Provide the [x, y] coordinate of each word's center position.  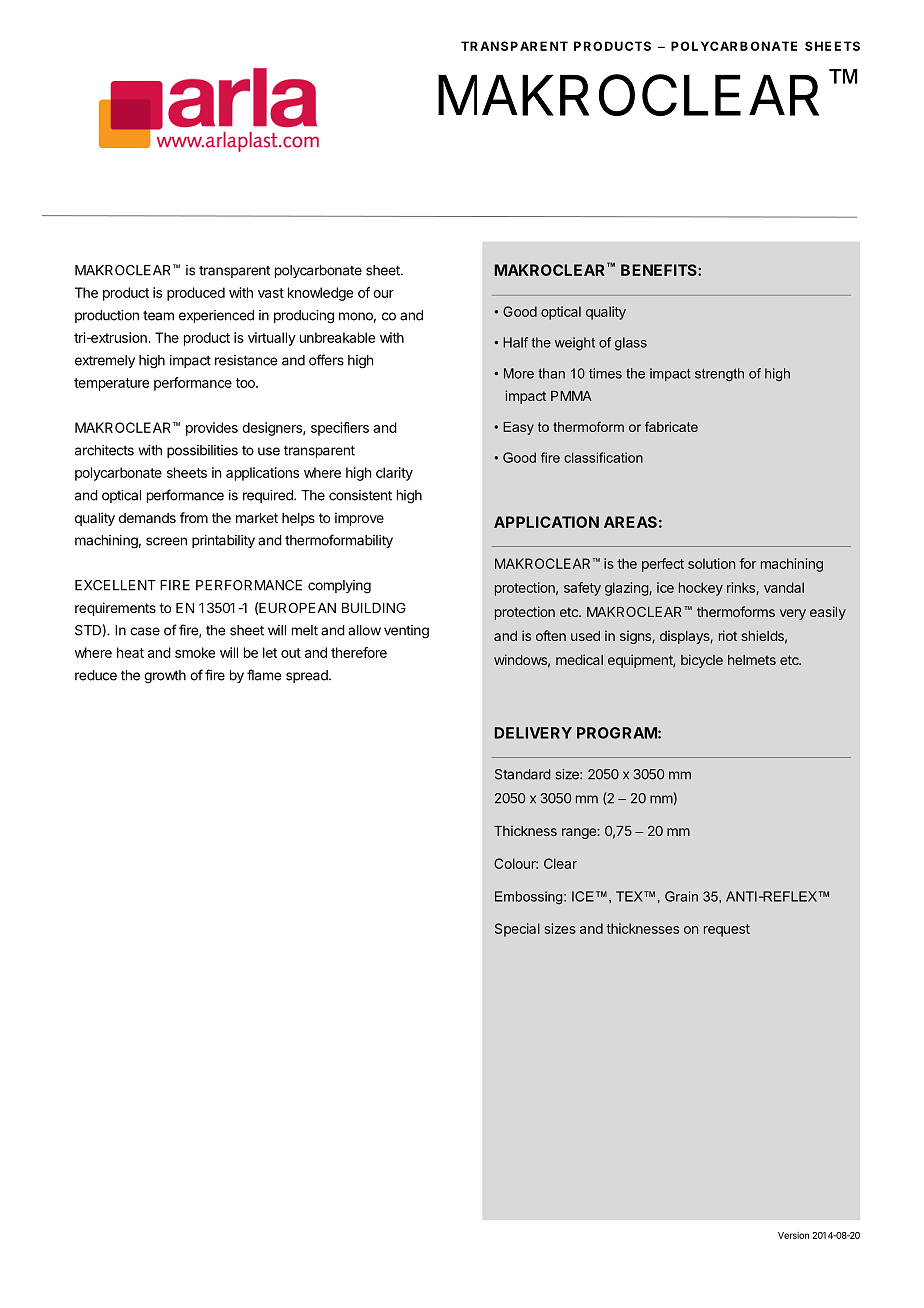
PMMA [571, 396]
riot [728, 635]
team [158, 316]
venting [406, 632]
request [727, 930]
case [145, 631]
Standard [523, 774]
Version [793, 1235]
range [580, 833]
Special [517, 930]
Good [520, 311]
